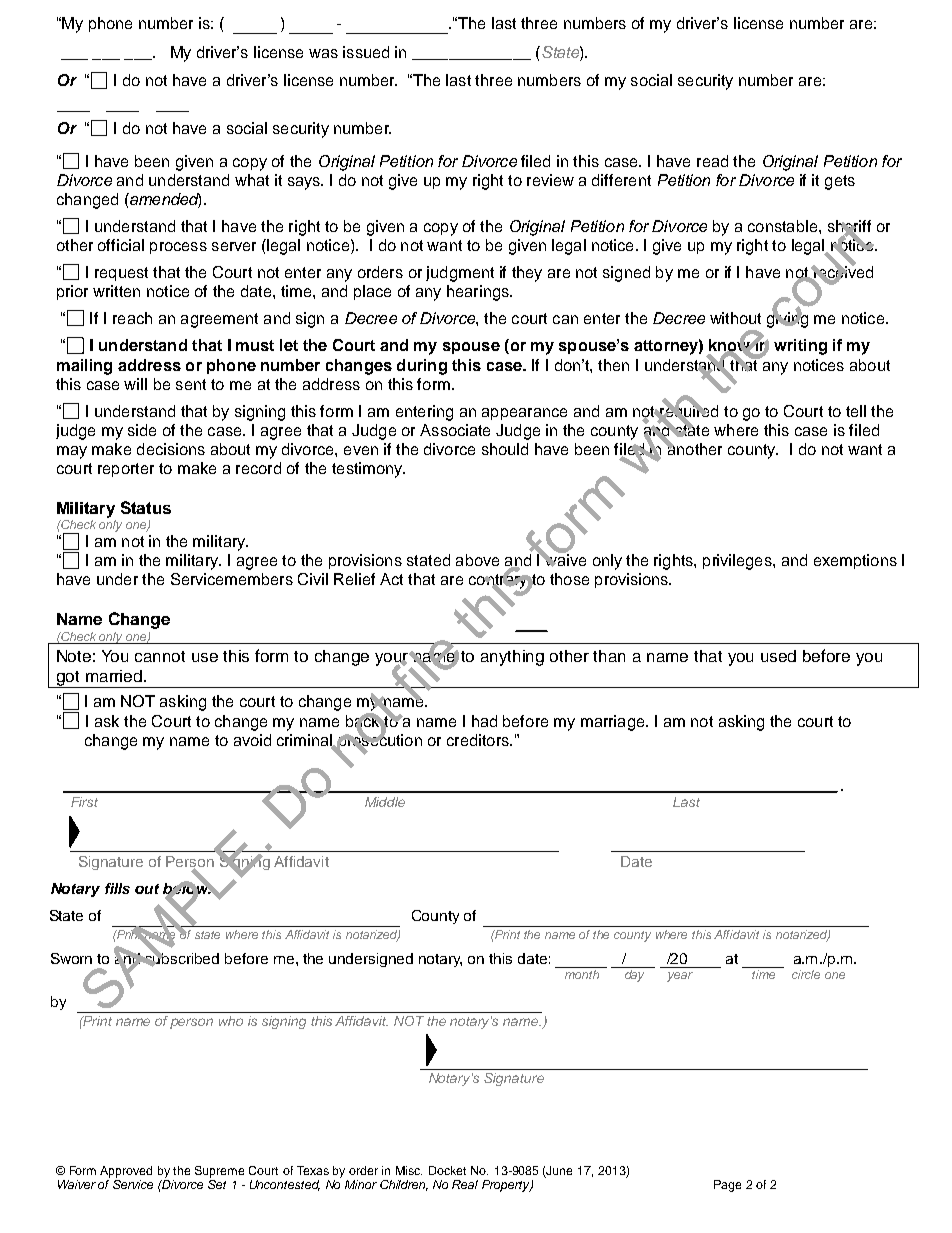  What do you see at coordinates (115, 676) in the screenshot?
I see `married` at bounding box center [115, 676].
